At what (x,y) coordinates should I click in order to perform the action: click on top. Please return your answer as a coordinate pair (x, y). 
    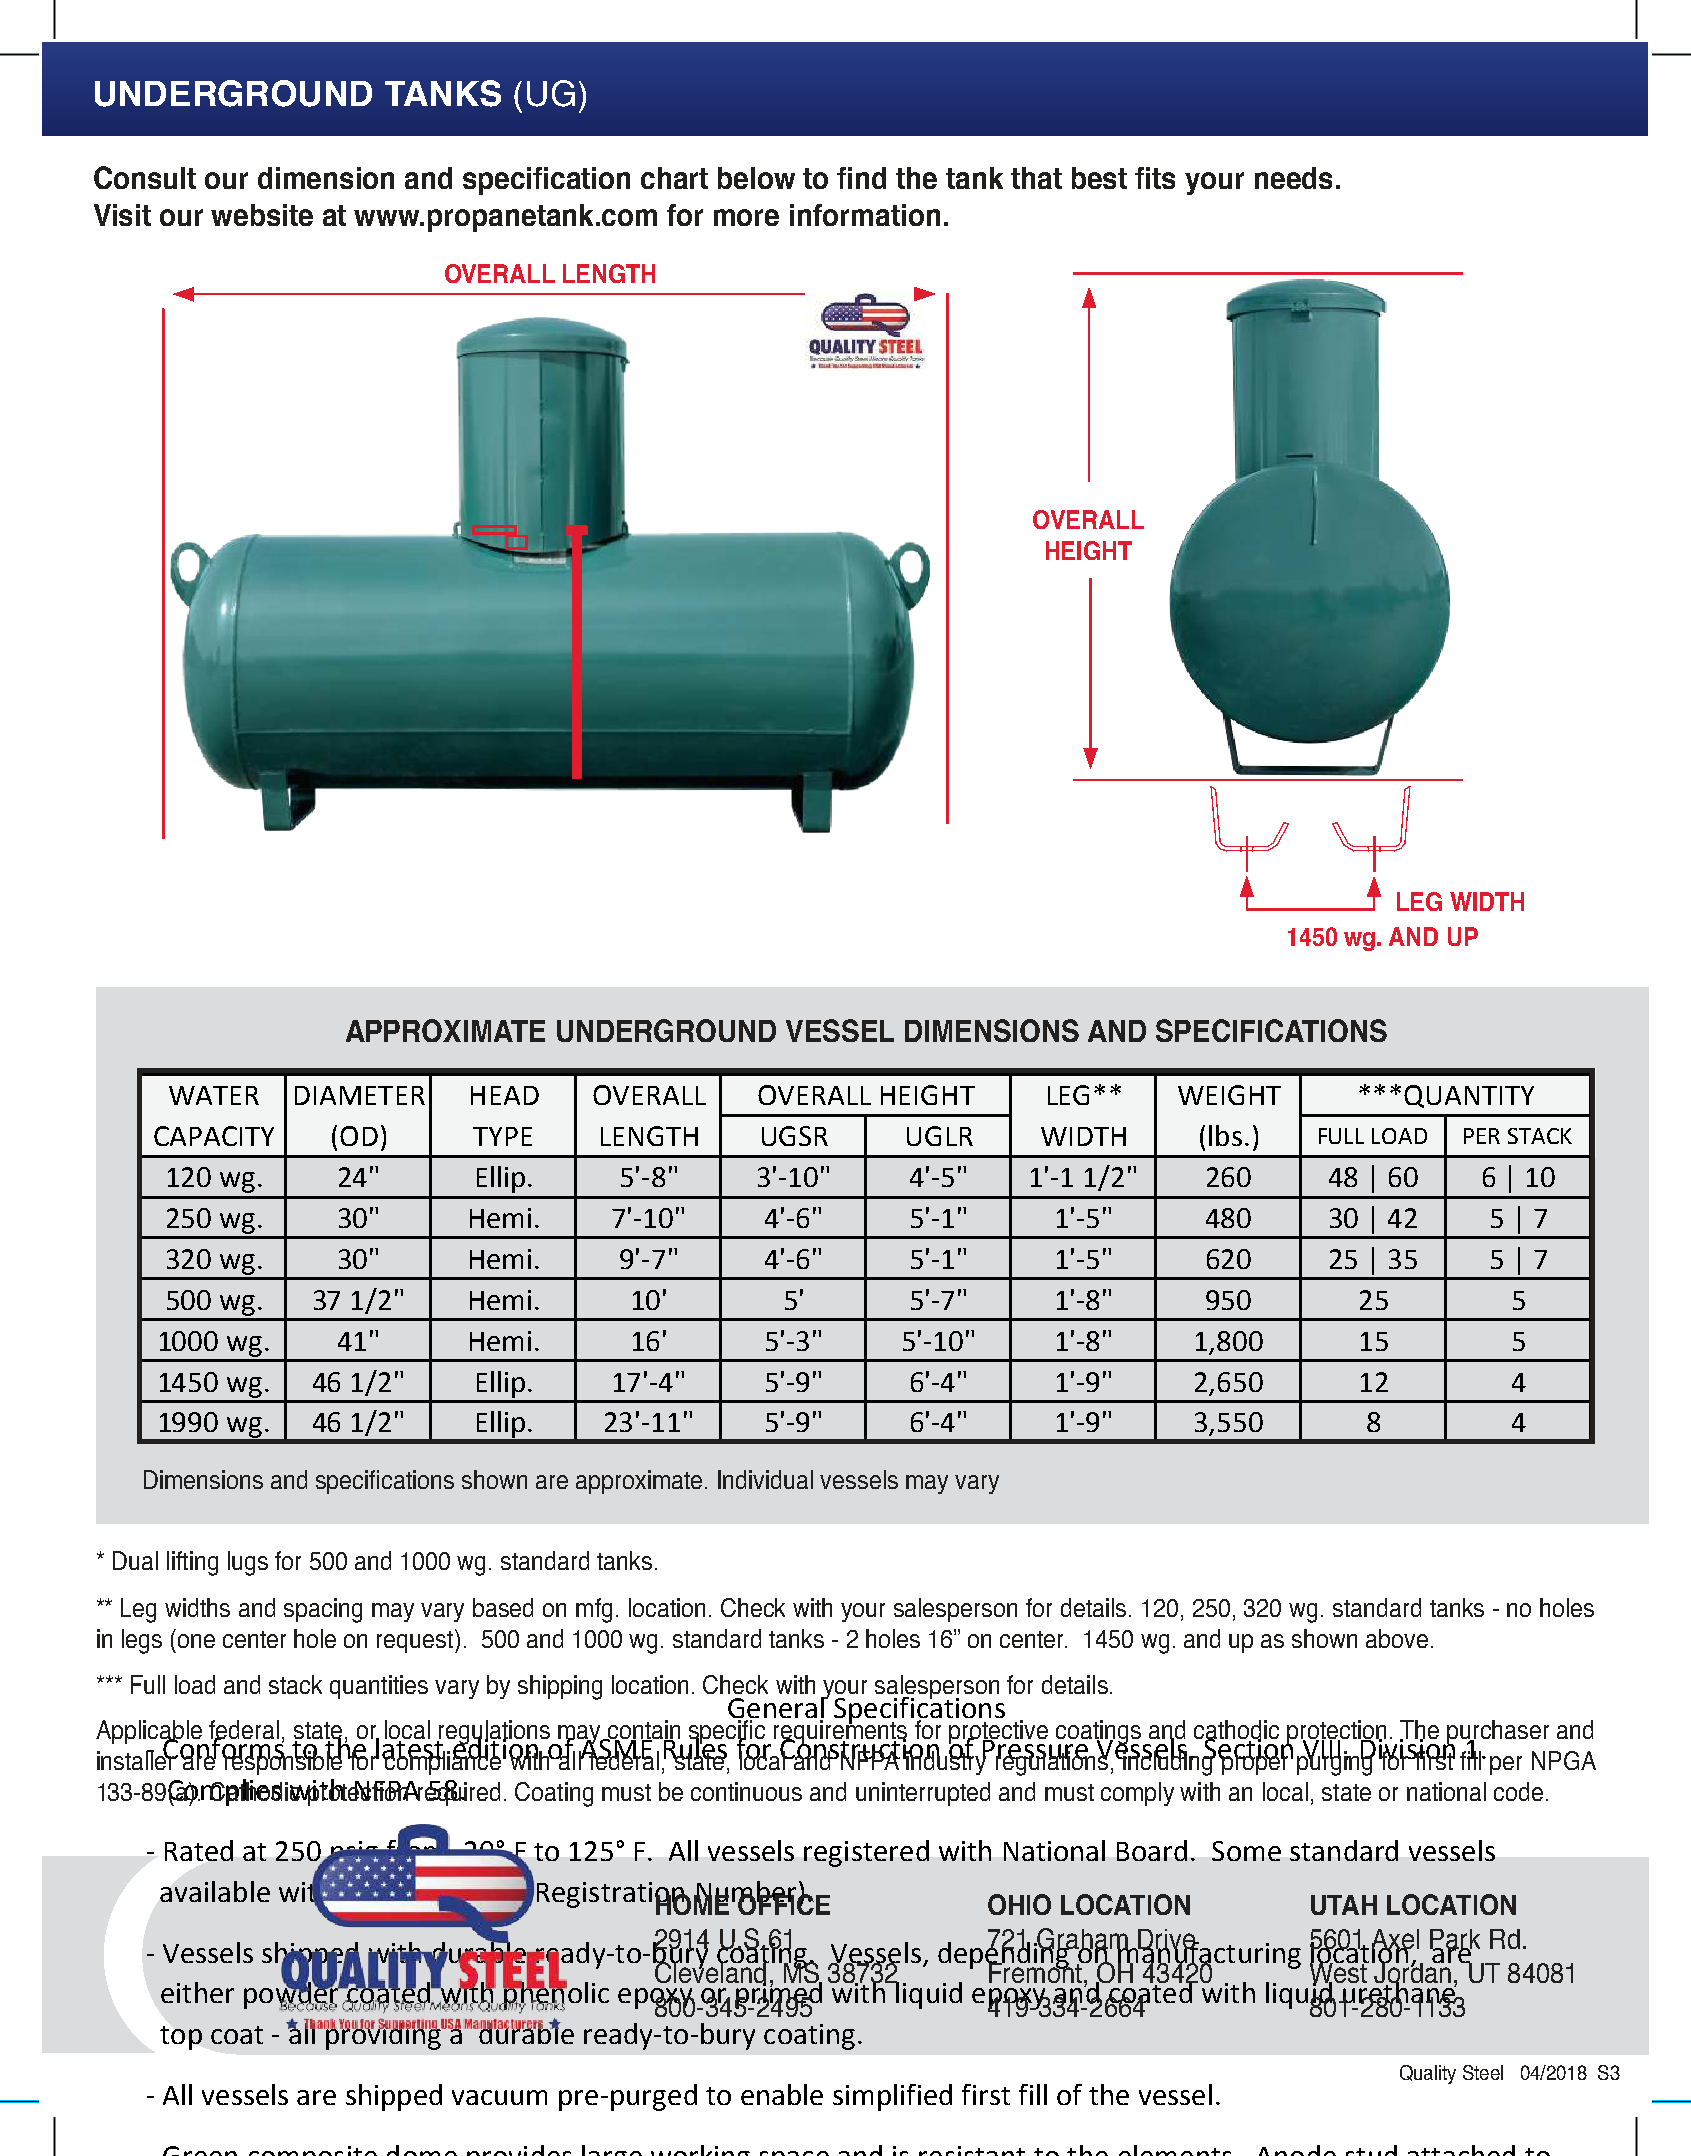
    Looking at the image, I should click on (181, 2038).
